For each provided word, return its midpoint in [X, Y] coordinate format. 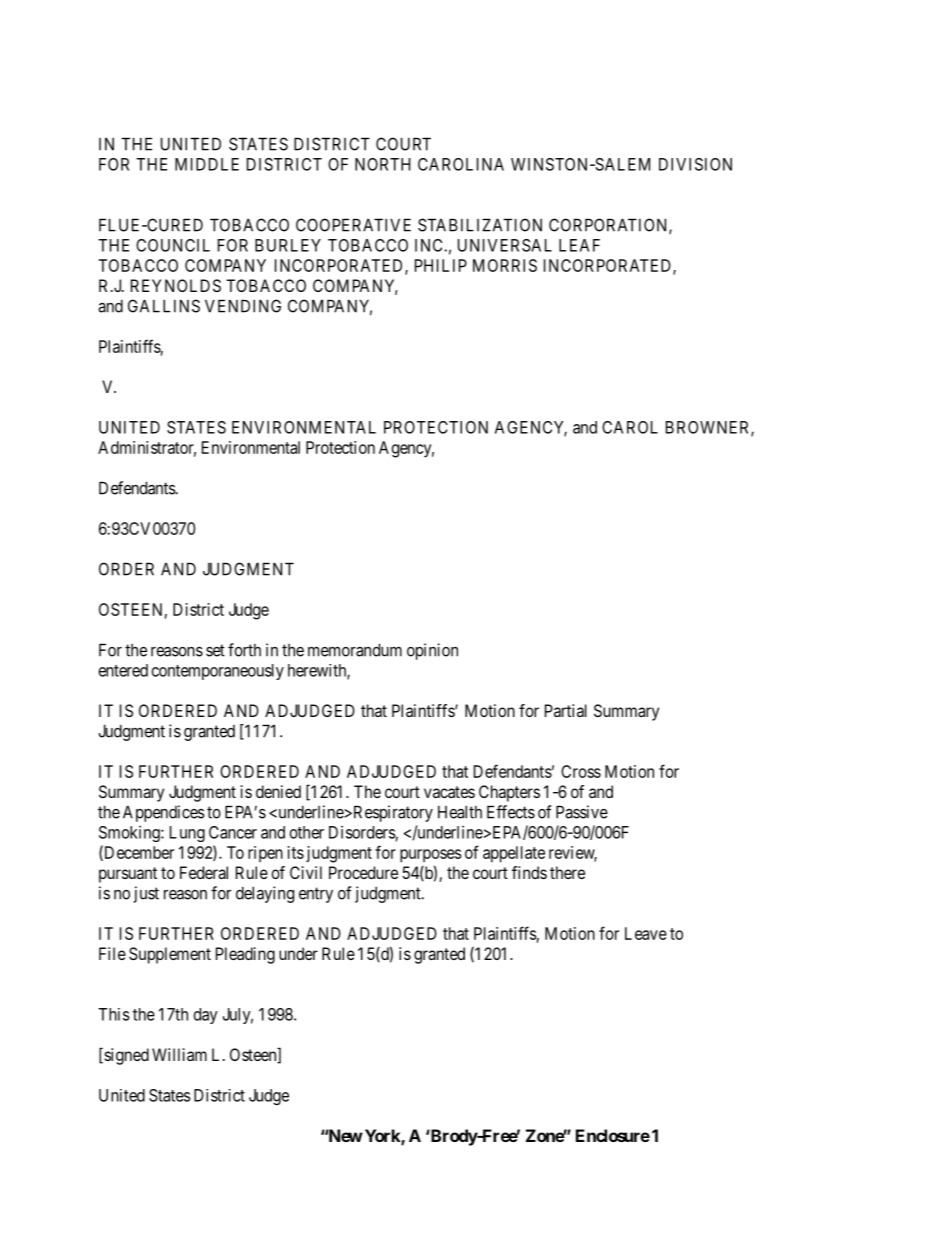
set [215, 650]
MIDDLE [207, 164]
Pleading [245, 955]
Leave [646, 933]
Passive [582, 812]
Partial [566, 710]
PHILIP [441, 265]
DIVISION [695, 164]
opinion [432, 651]
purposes [430, 856]
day [206, 1016]
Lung [187, 834]
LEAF [579, 245]
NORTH [383, 164]
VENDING [243, 306]
